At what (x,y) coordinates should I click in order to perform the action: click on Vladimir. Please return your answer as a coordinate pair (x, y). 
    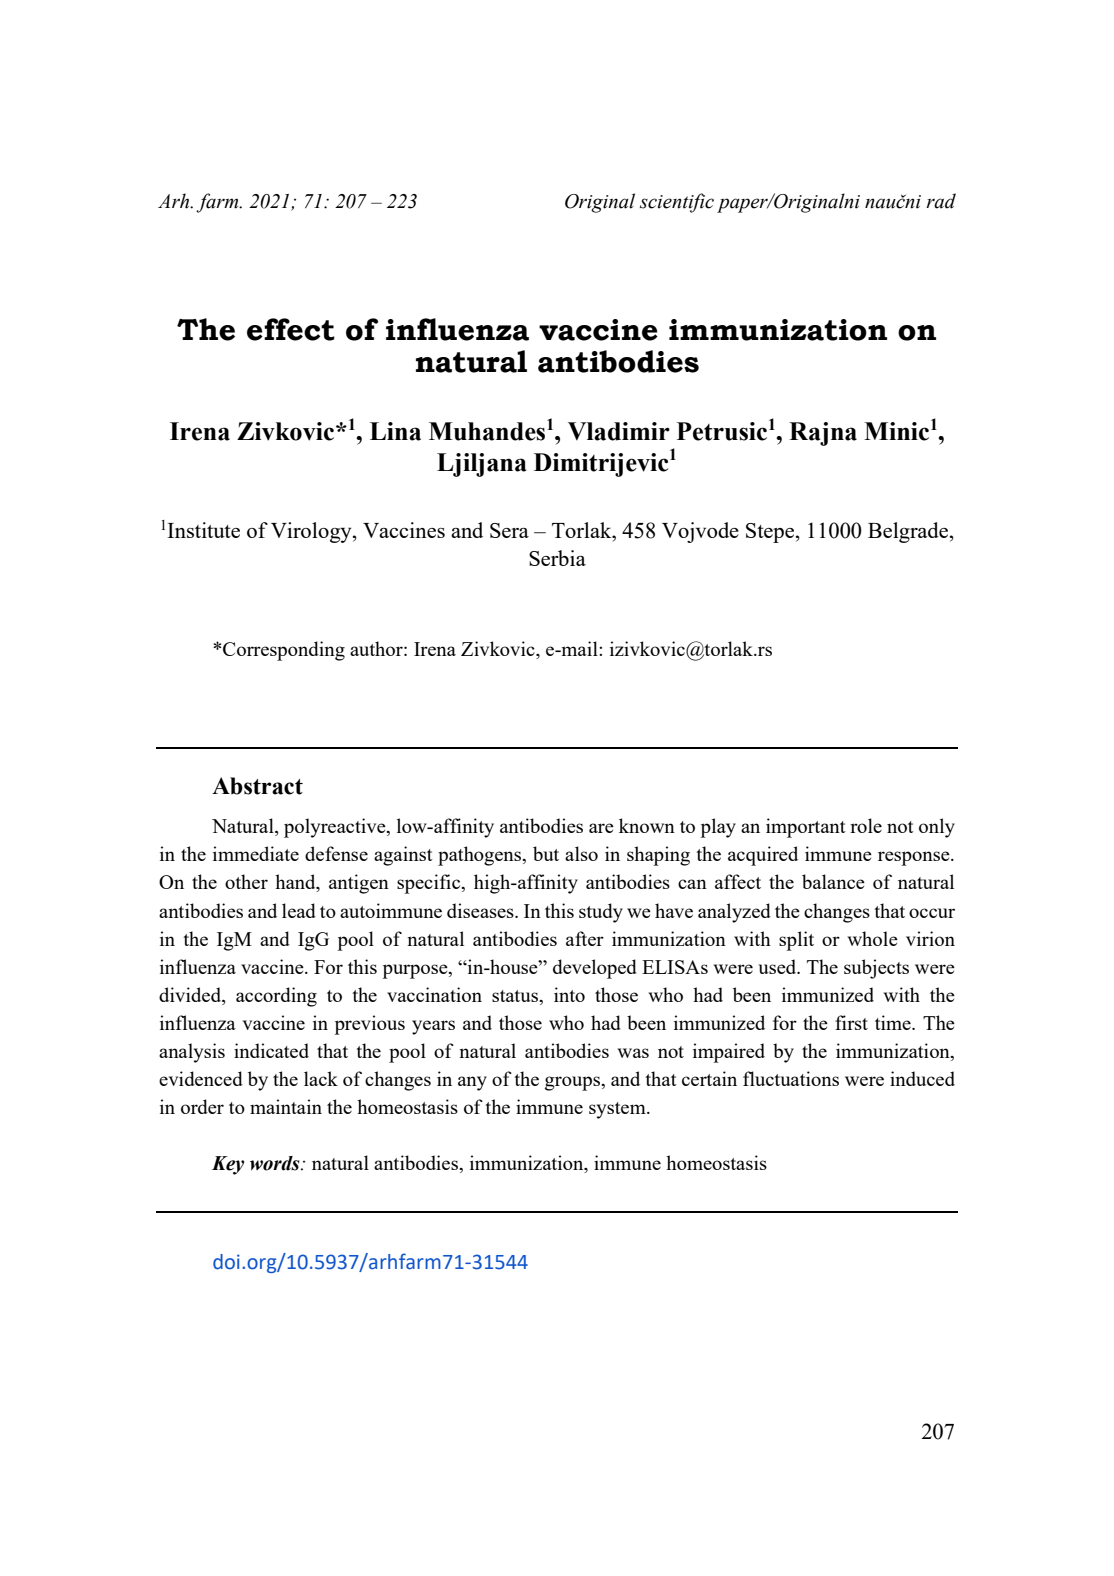
    Looking at the image, I should click on (619, 431).
